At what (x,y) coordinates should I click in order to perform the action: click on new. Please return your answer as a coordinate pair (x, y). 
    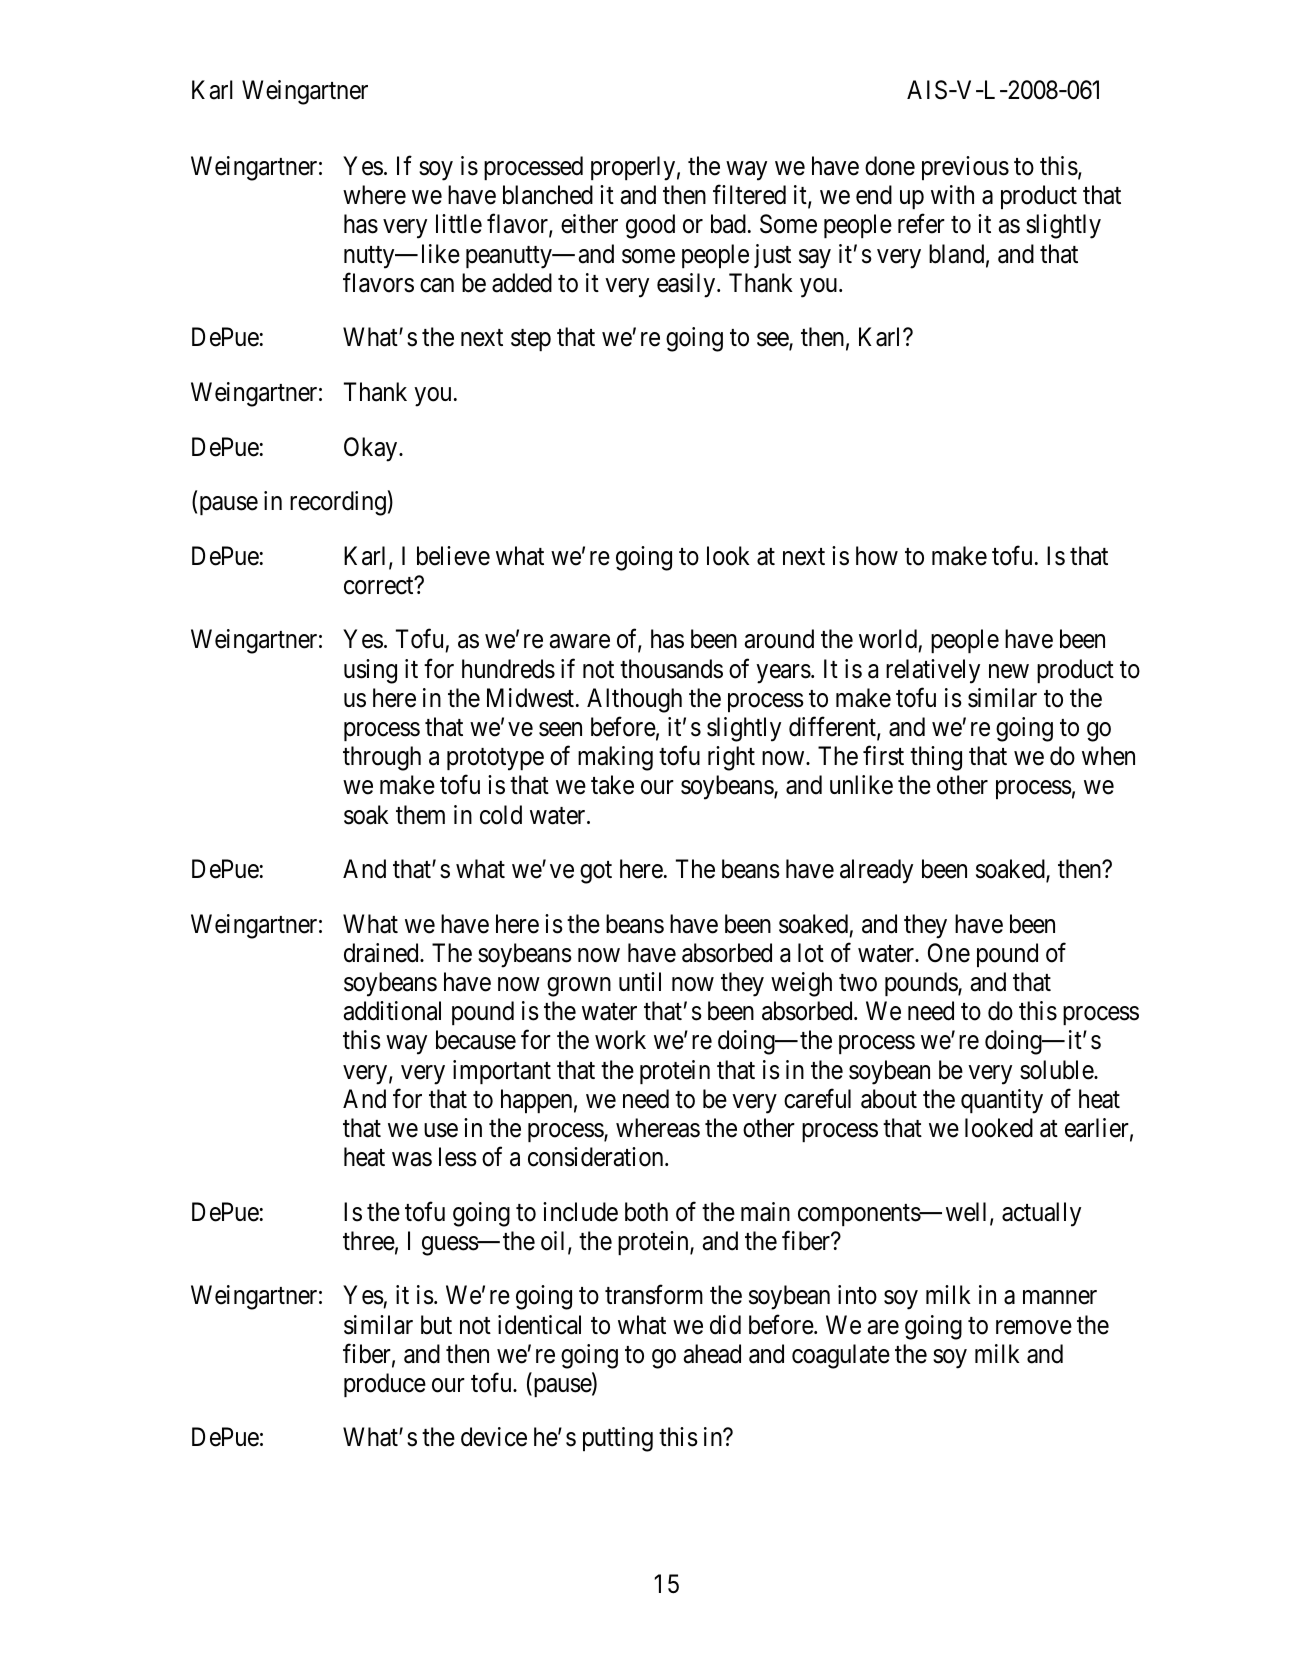
    Looking at the image, I should click on (1009, 671).
